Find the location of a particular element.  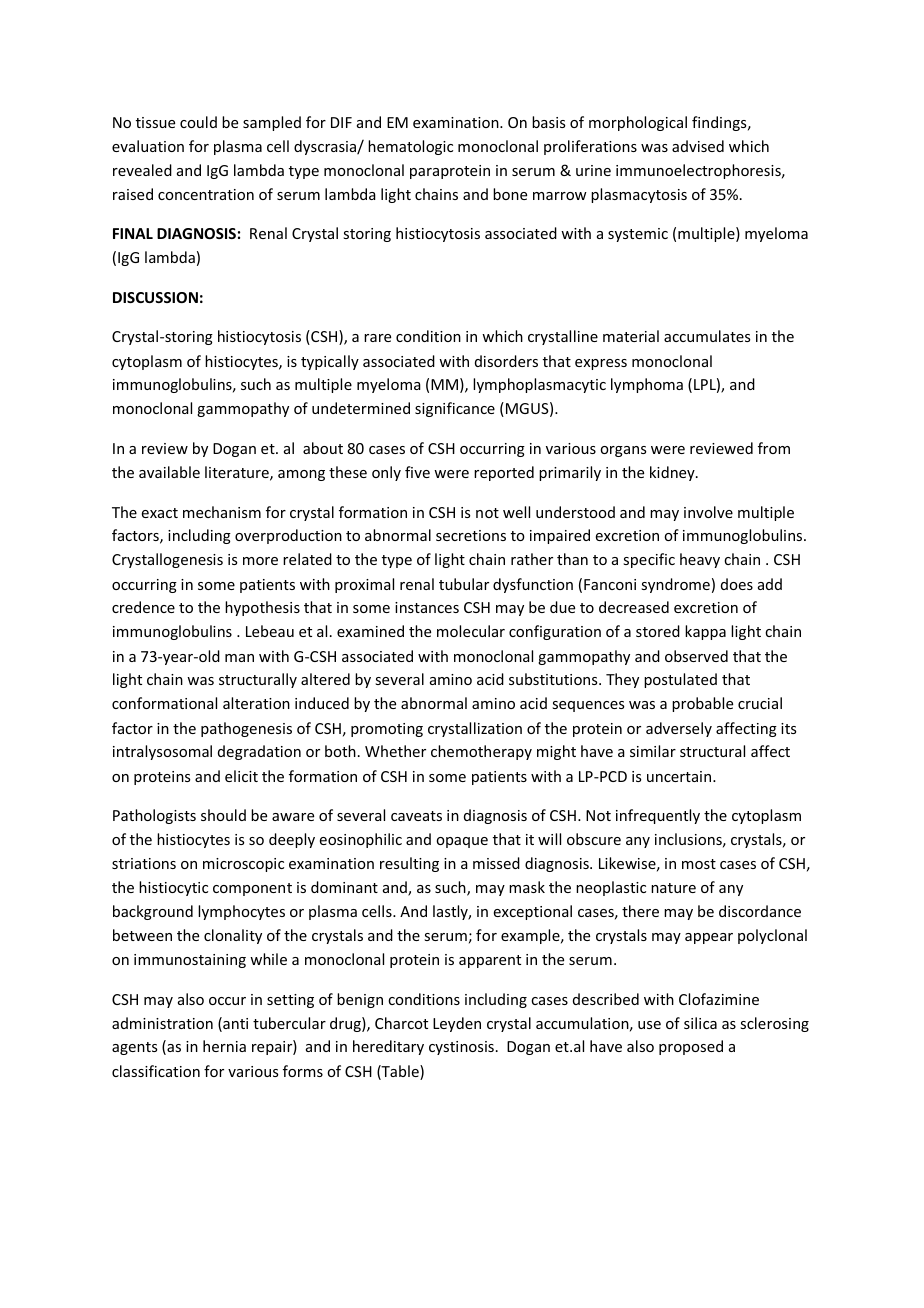

opaque is located at coordinates (462, 842).
